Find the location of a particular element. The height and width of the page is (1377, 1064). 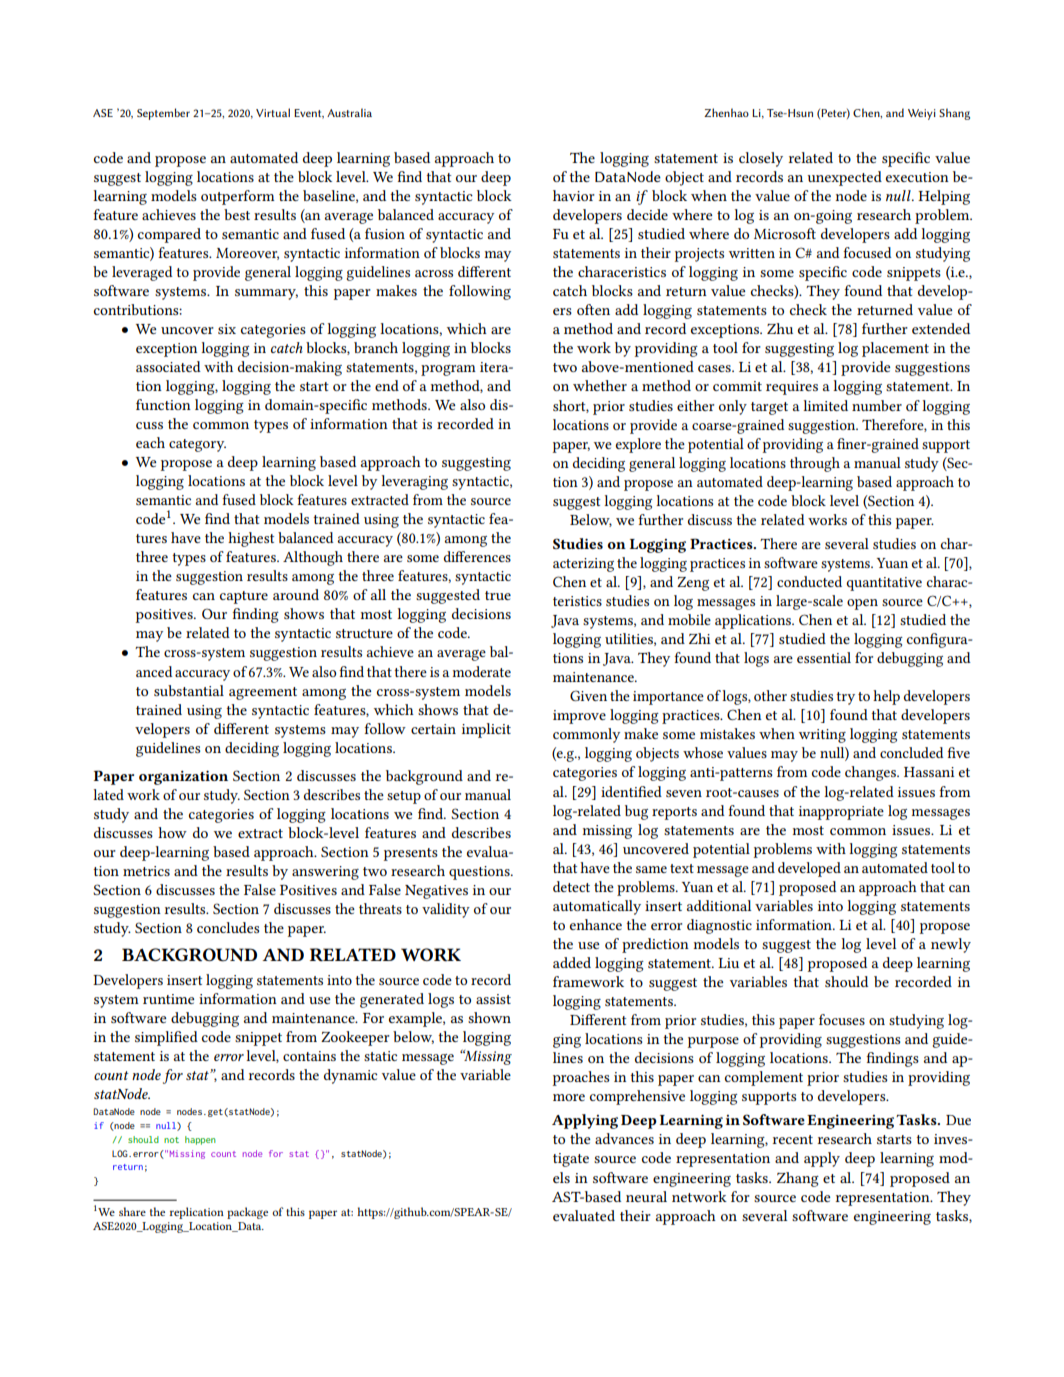

answering is located at coordinates (325, 873).
